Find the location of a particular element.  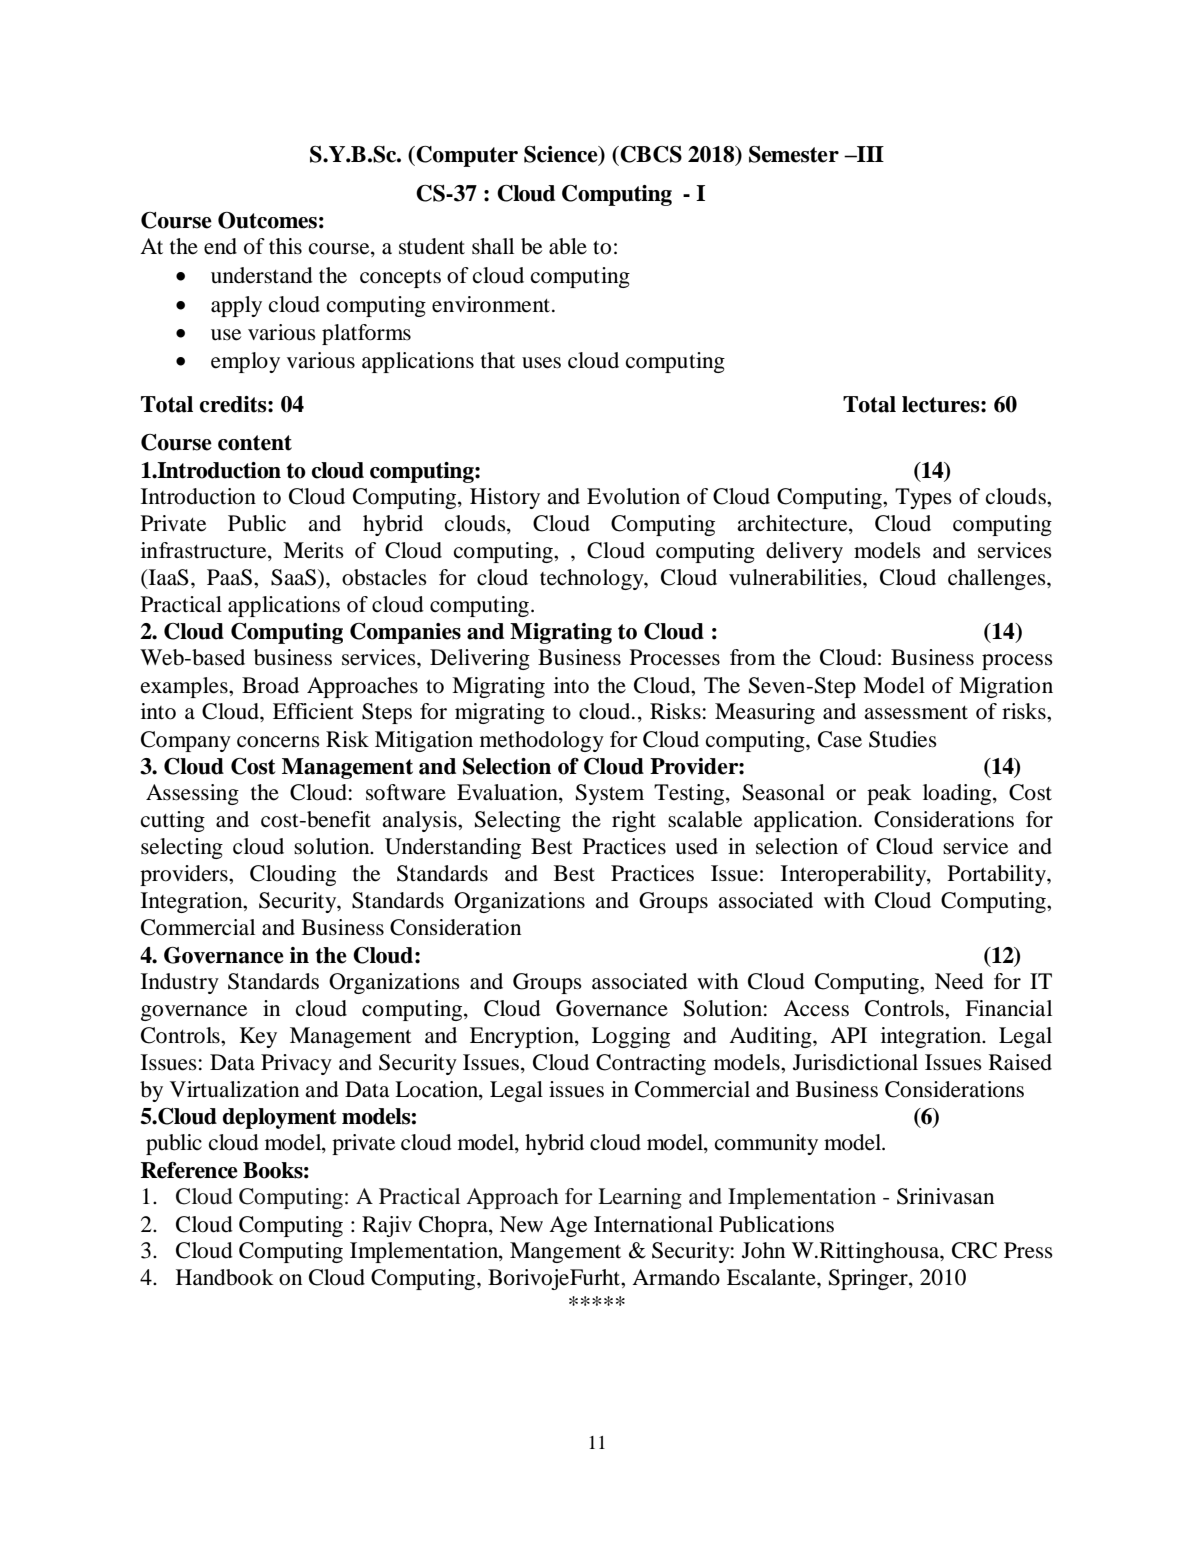

right is located at coordinates (634, 821).
